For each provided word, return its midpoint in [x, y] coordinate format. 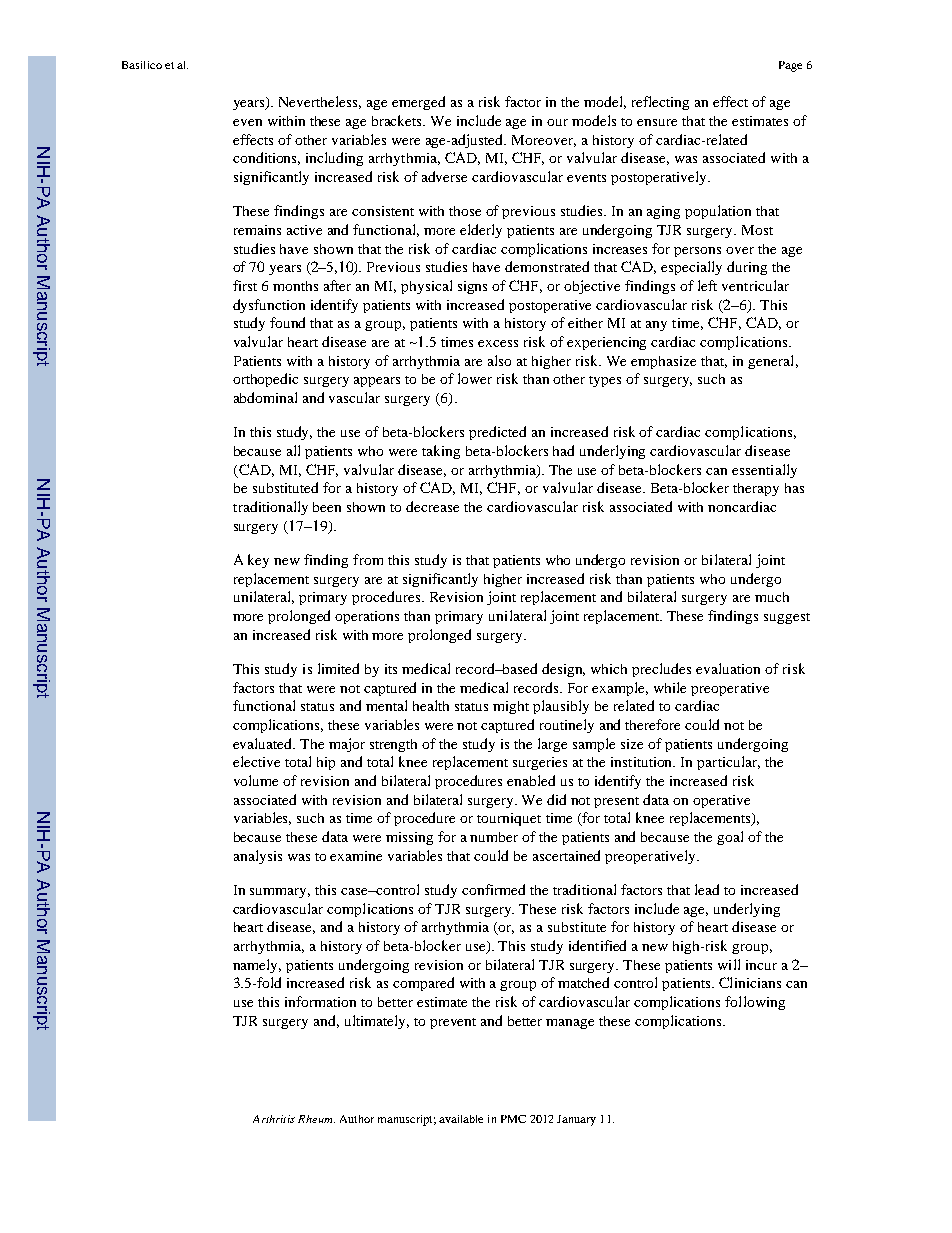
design [563, 670]
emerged [418, 103]
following [755, 1003]
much [772, 597]
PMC [513, 1119]
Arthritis [274, 1119]
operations [367, 617]
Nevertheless [320, 102]
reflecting [660, 103]
